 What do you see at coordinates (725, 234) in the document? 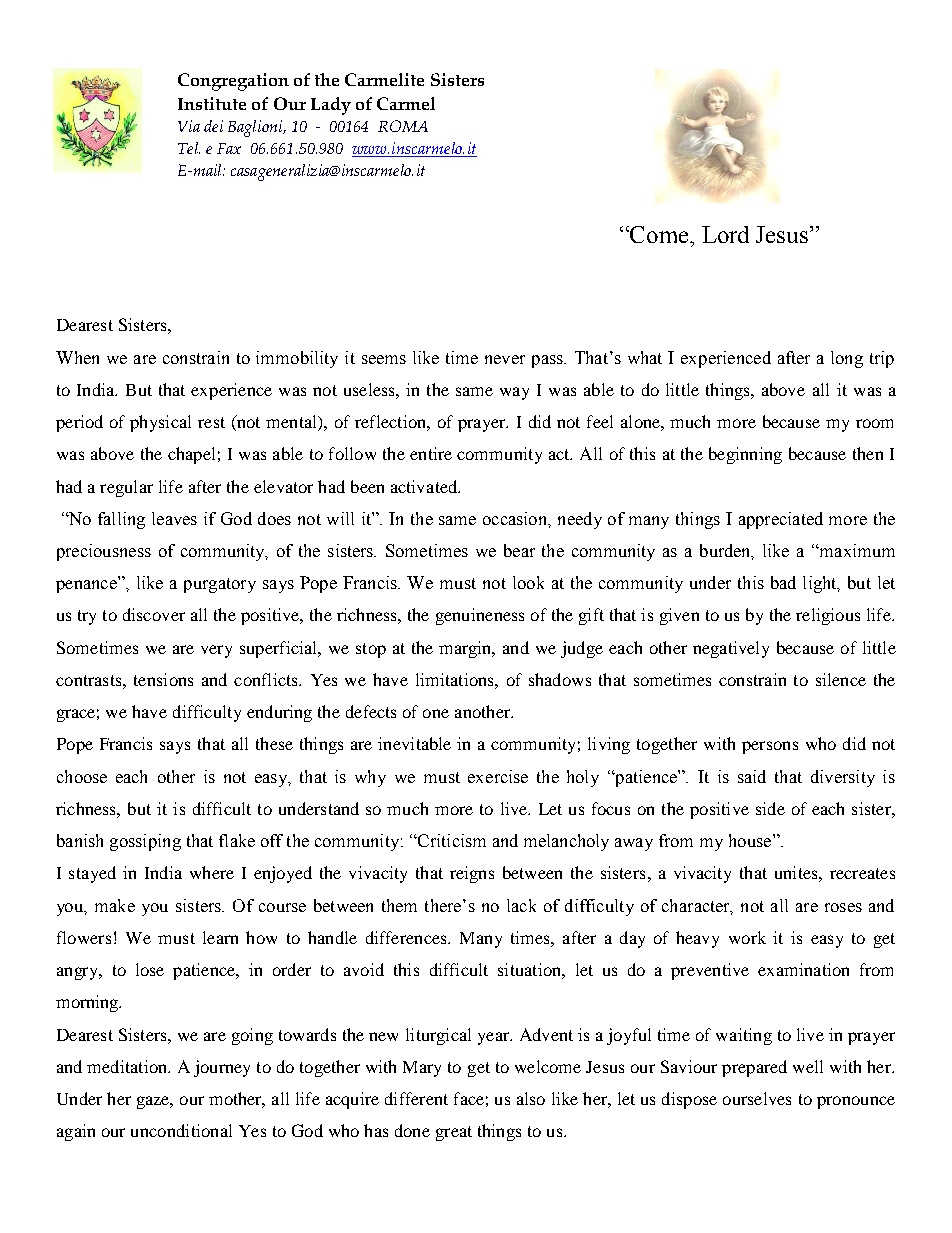
I see `Lord` at bounding box center [725, 234].
